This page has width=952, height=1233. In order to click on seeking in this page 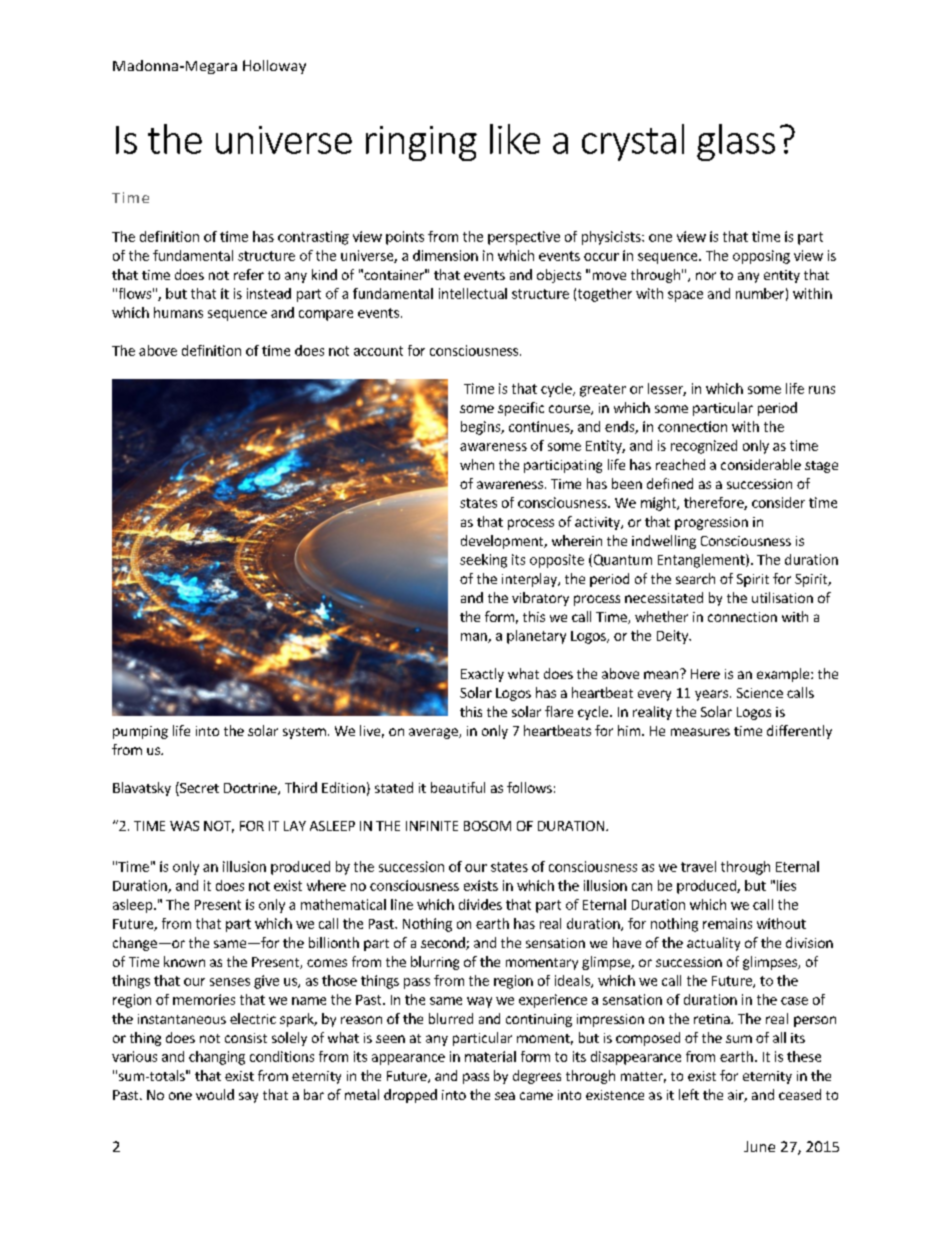, I will do `click(483, 561)`.
